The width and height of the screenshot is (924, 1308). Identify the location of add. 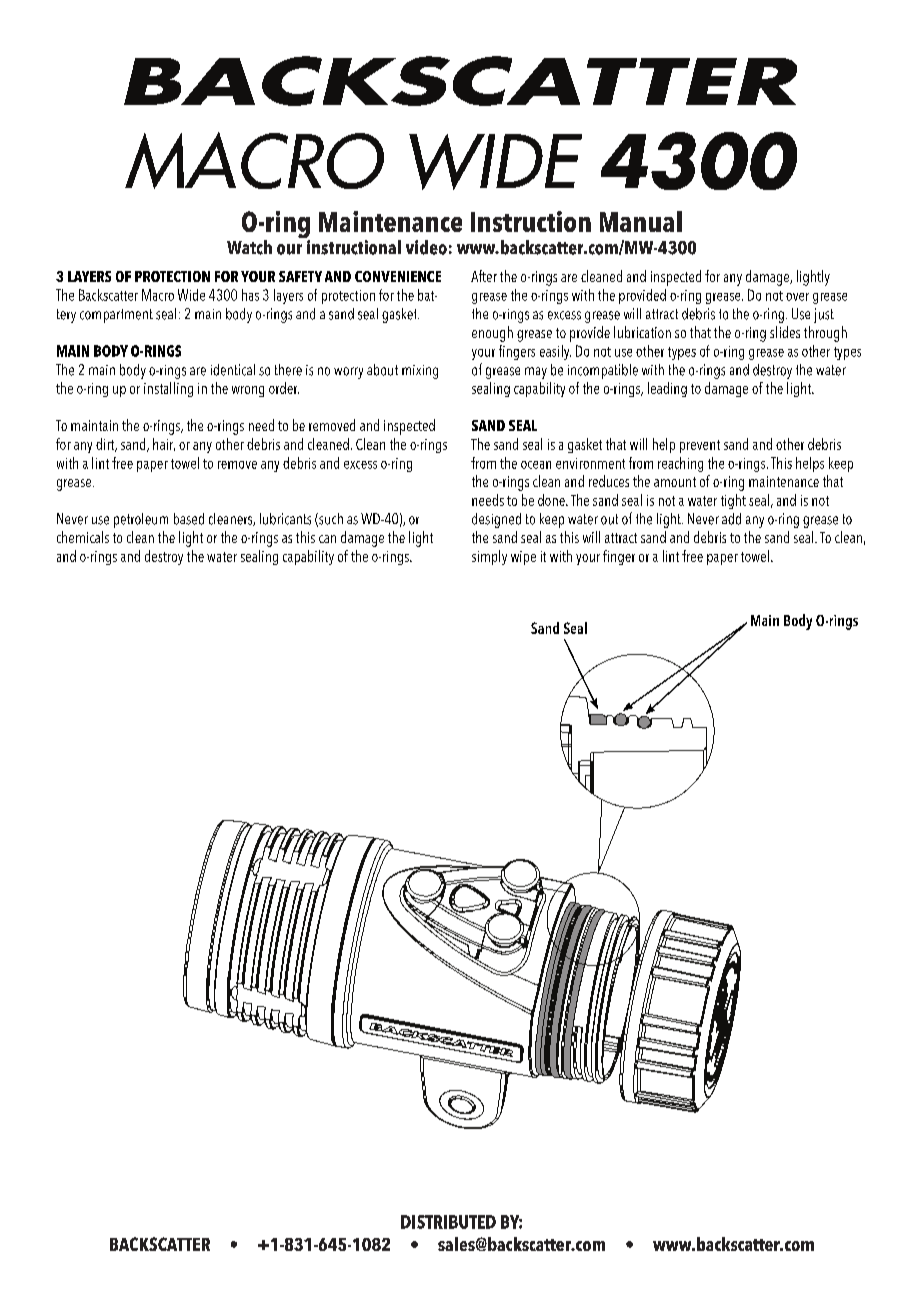
(731, 519).
